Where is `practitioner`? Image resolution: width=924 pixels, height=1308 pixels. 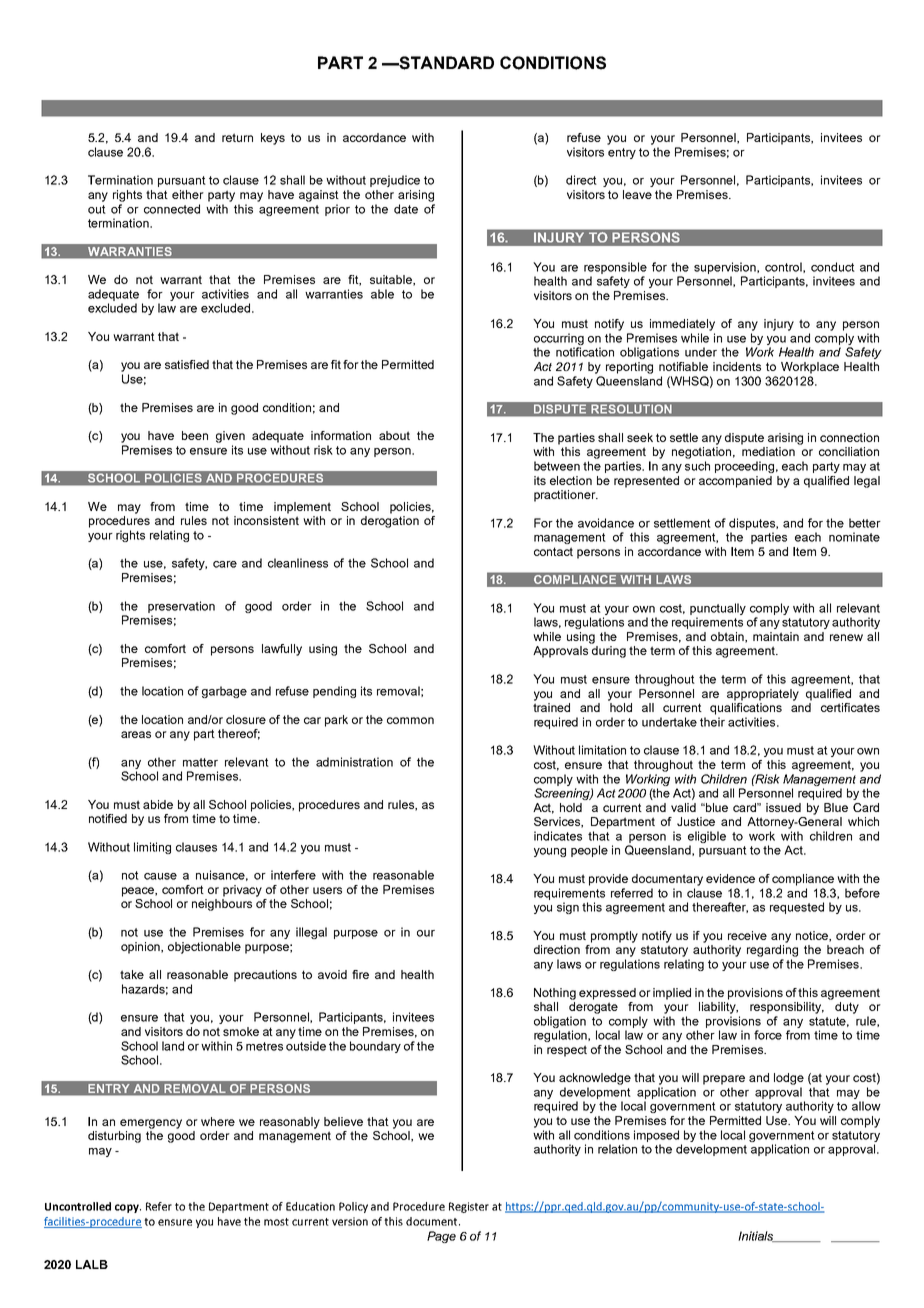
practitioner is located at coordinates (566, 496).
